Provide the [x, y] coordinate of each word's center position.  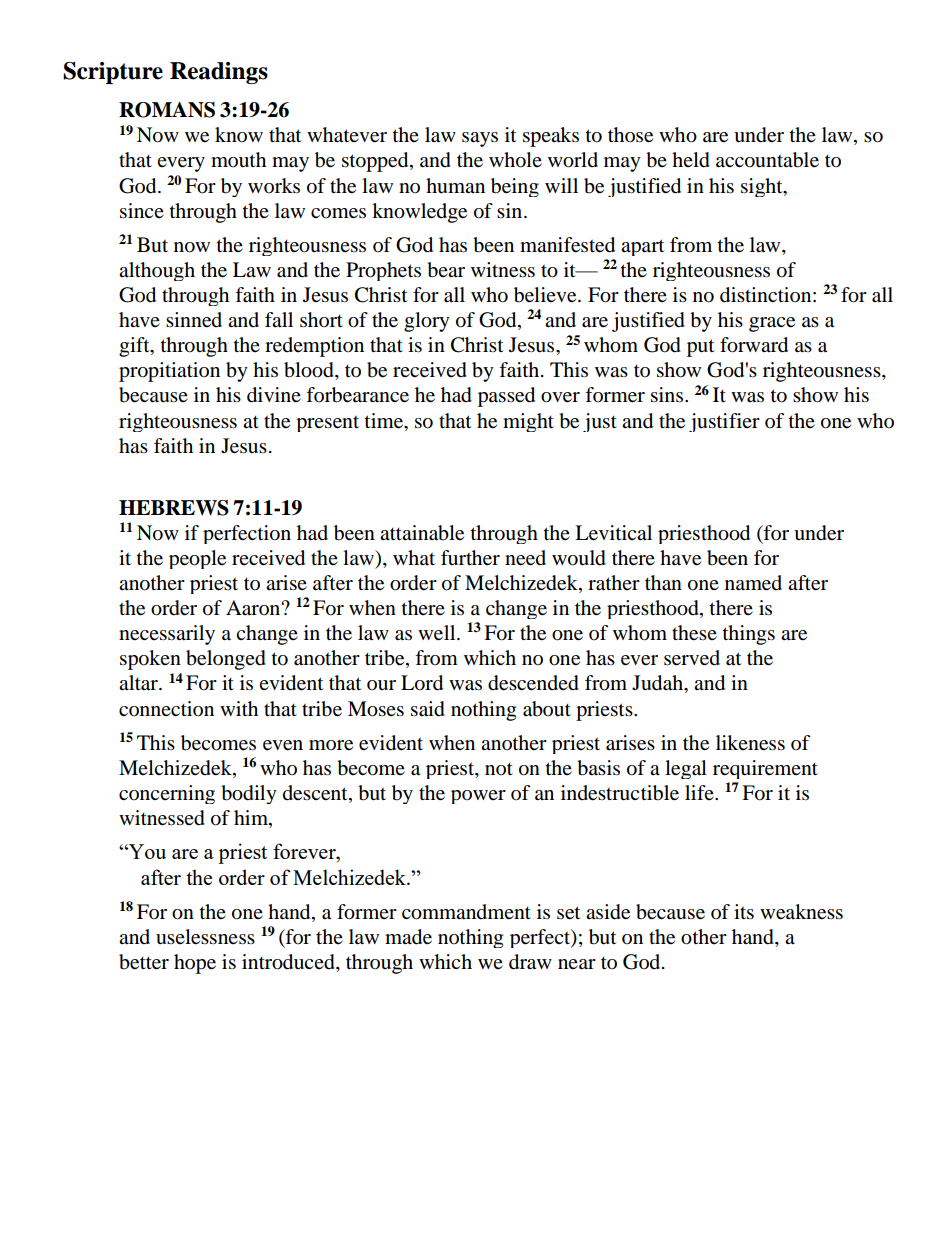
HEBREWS [174, 508]
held [691, 160]
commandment [466, 912]
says [480, 139]
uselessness [205, 937]
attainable [422, 533]
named [753, 583]
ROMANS [167, 110]
